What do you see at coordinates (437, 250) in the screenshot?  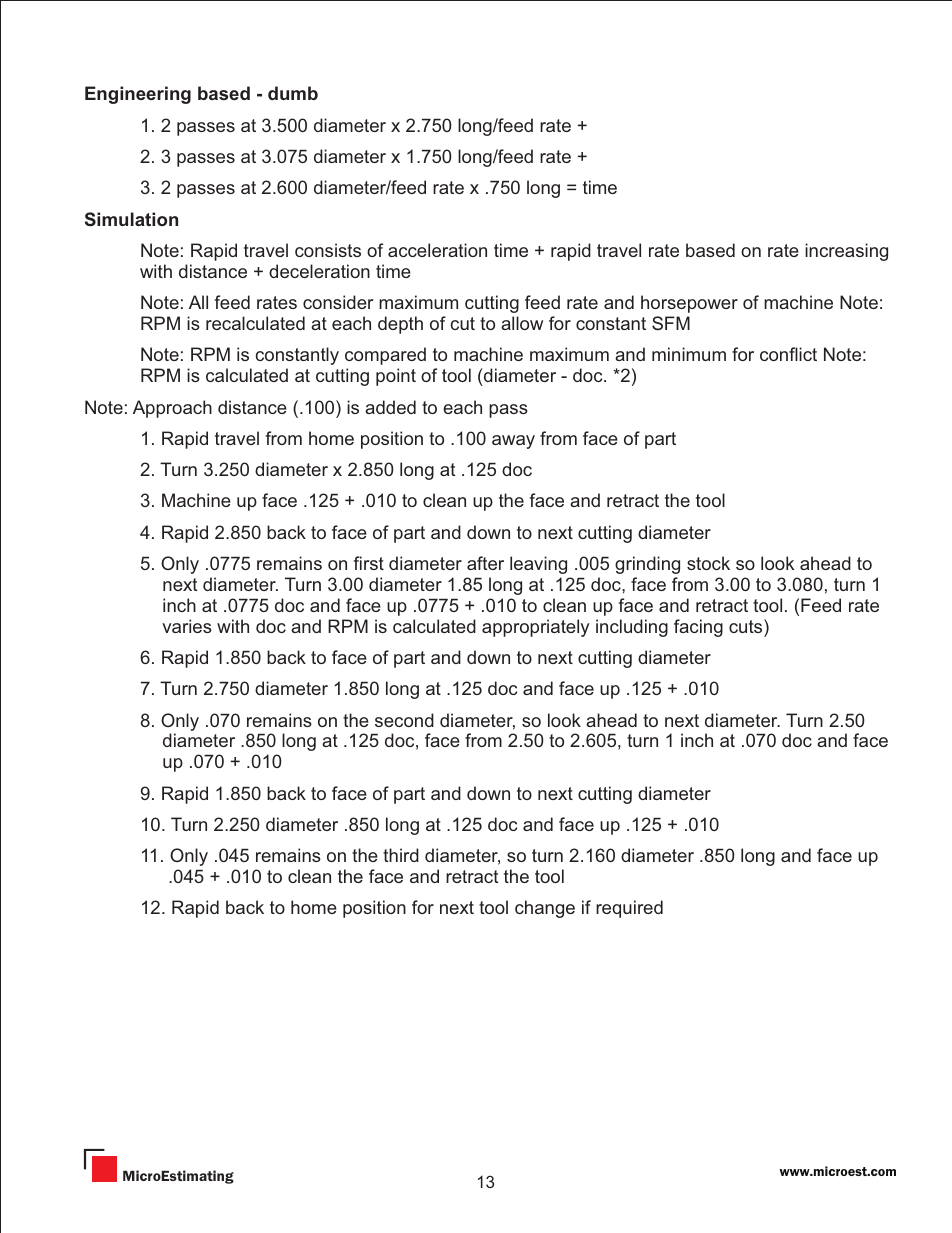 I see `acceleration` at bounding box center [437, 250].
